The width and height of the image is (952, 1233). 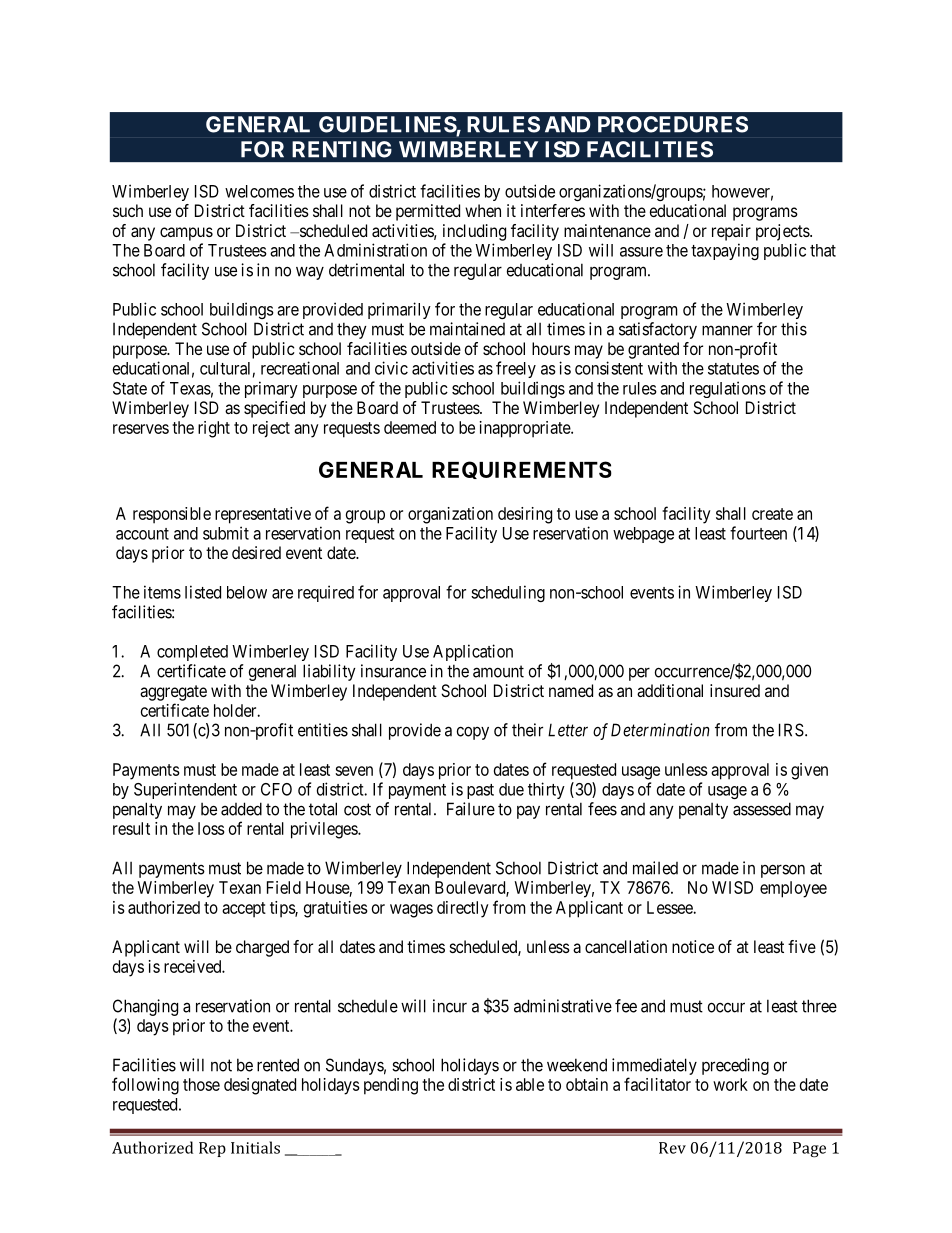 I want to click on able, so click(x=530, y=1084).
